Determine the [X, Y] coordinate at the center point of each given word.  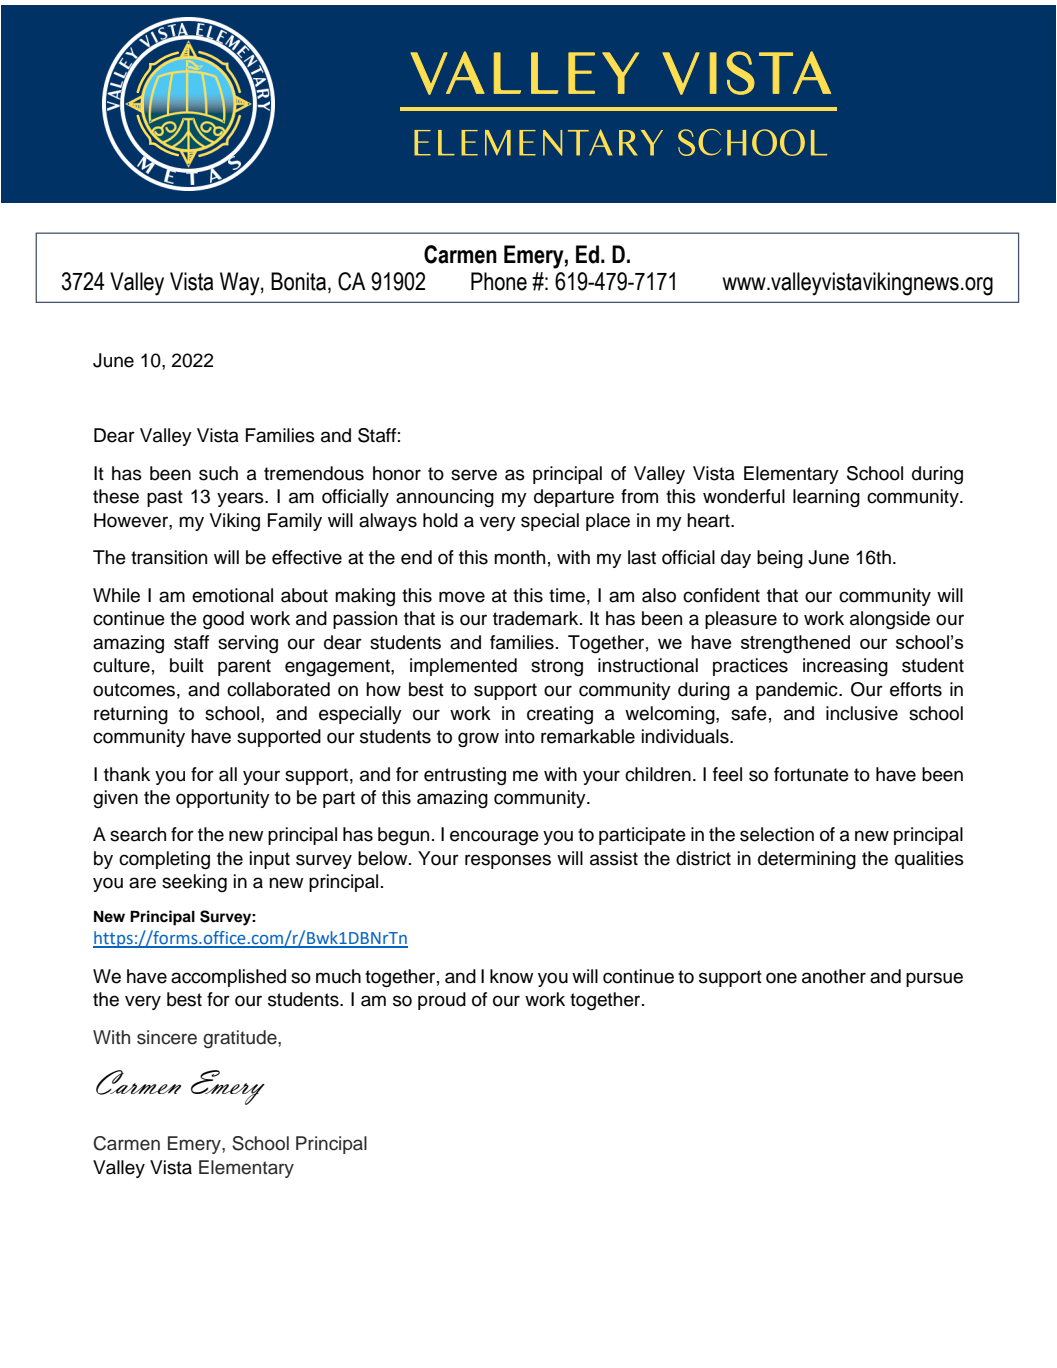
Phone [499, 281]
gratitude [241, 1039]
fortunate [811, 774]
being [780, 559]
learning [826, 498]
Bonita [298, 281]
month [519, 557]
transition [169, 557]
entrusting [465, 776]
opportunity [223, 799]
